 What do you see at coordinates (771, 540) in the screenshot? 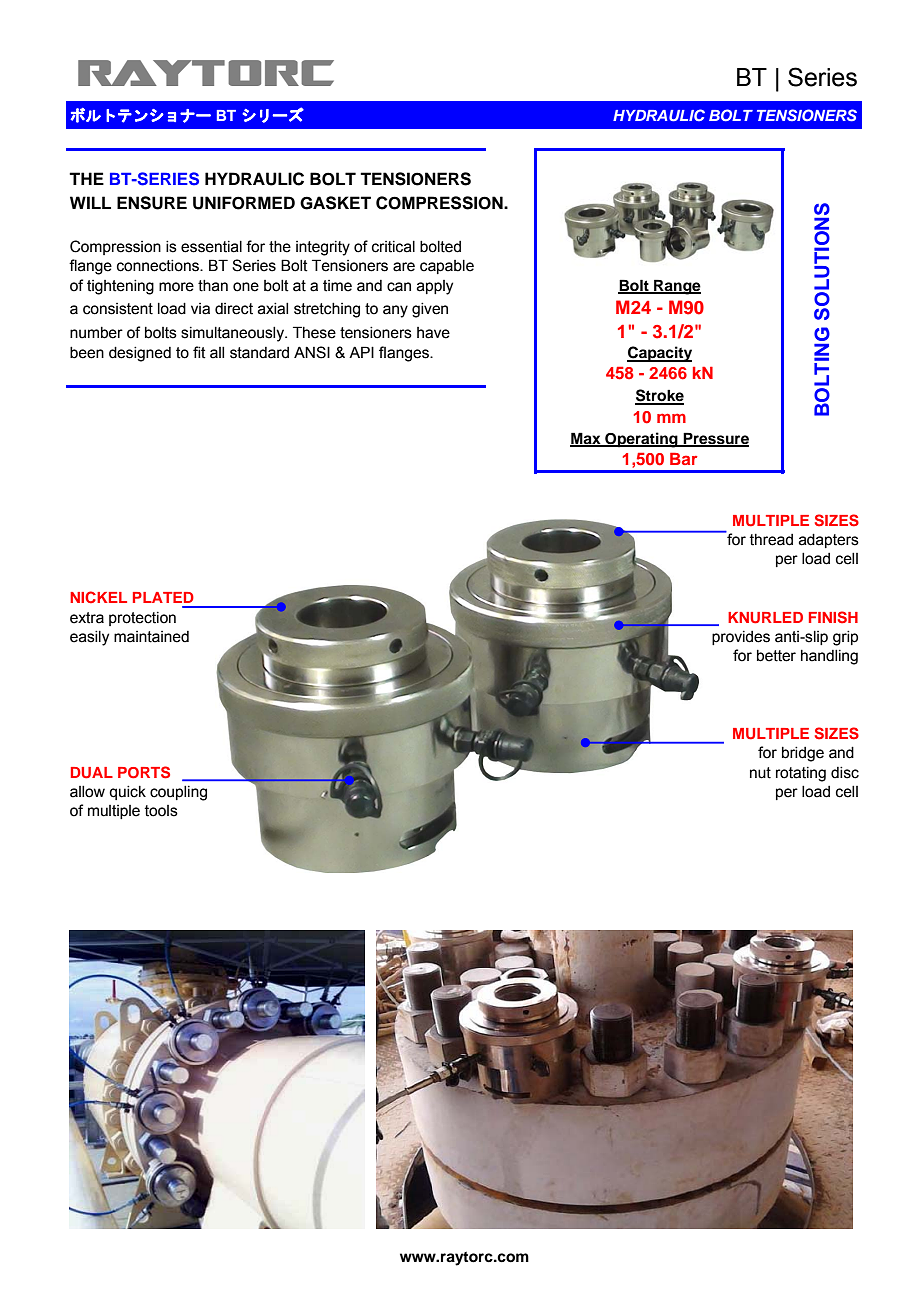
I see `thread` at bounding box center [771, 540].
